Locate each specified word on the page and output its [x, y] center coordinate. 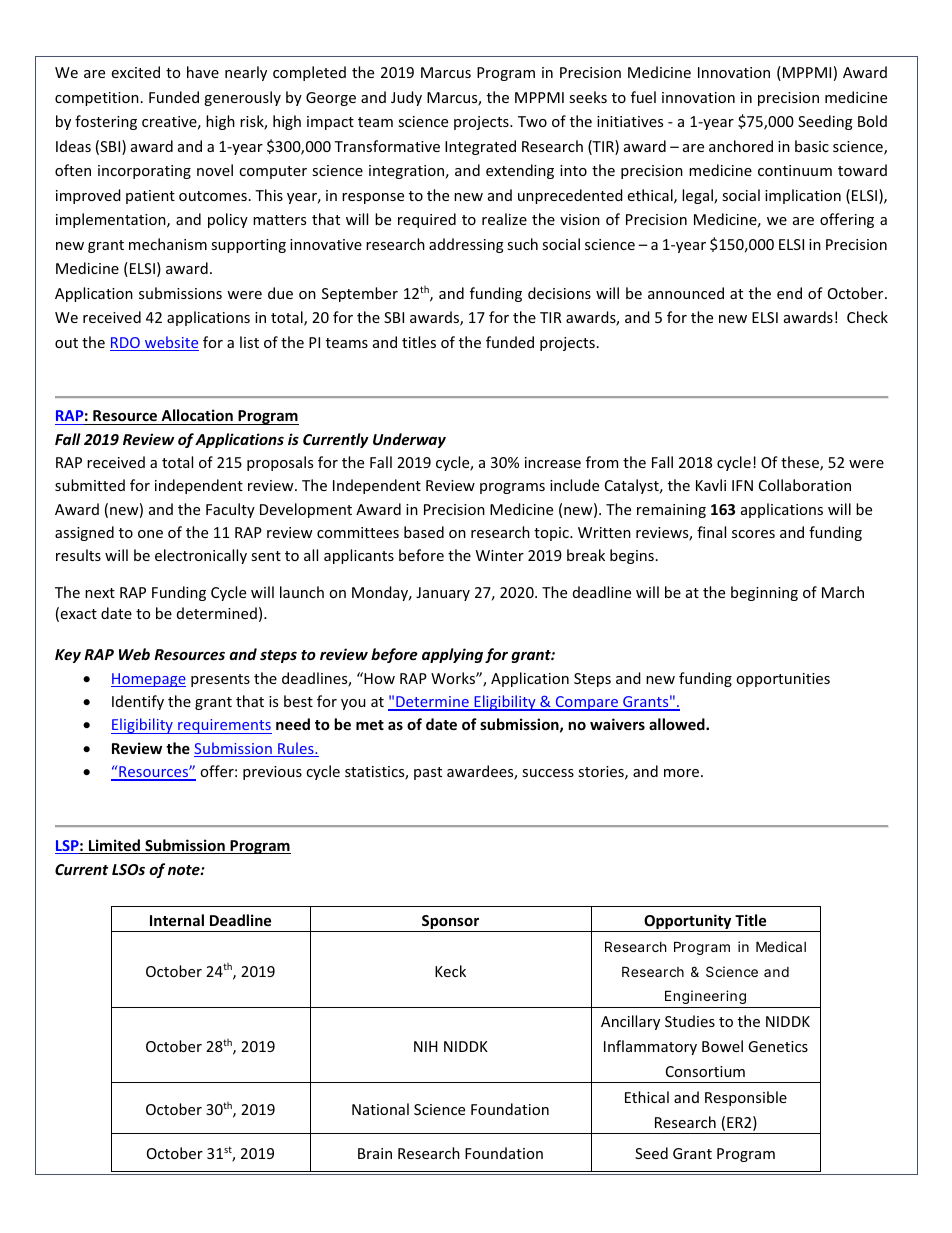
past [428, 773]
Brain [375, 1153]
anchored [741, 146]
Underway [409, 440]
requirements [224, 726]
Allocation [197, 417]
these [801, 463]
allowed [678, 724]
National [380, 1109]
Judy [406, 98]
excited [136, 72]
